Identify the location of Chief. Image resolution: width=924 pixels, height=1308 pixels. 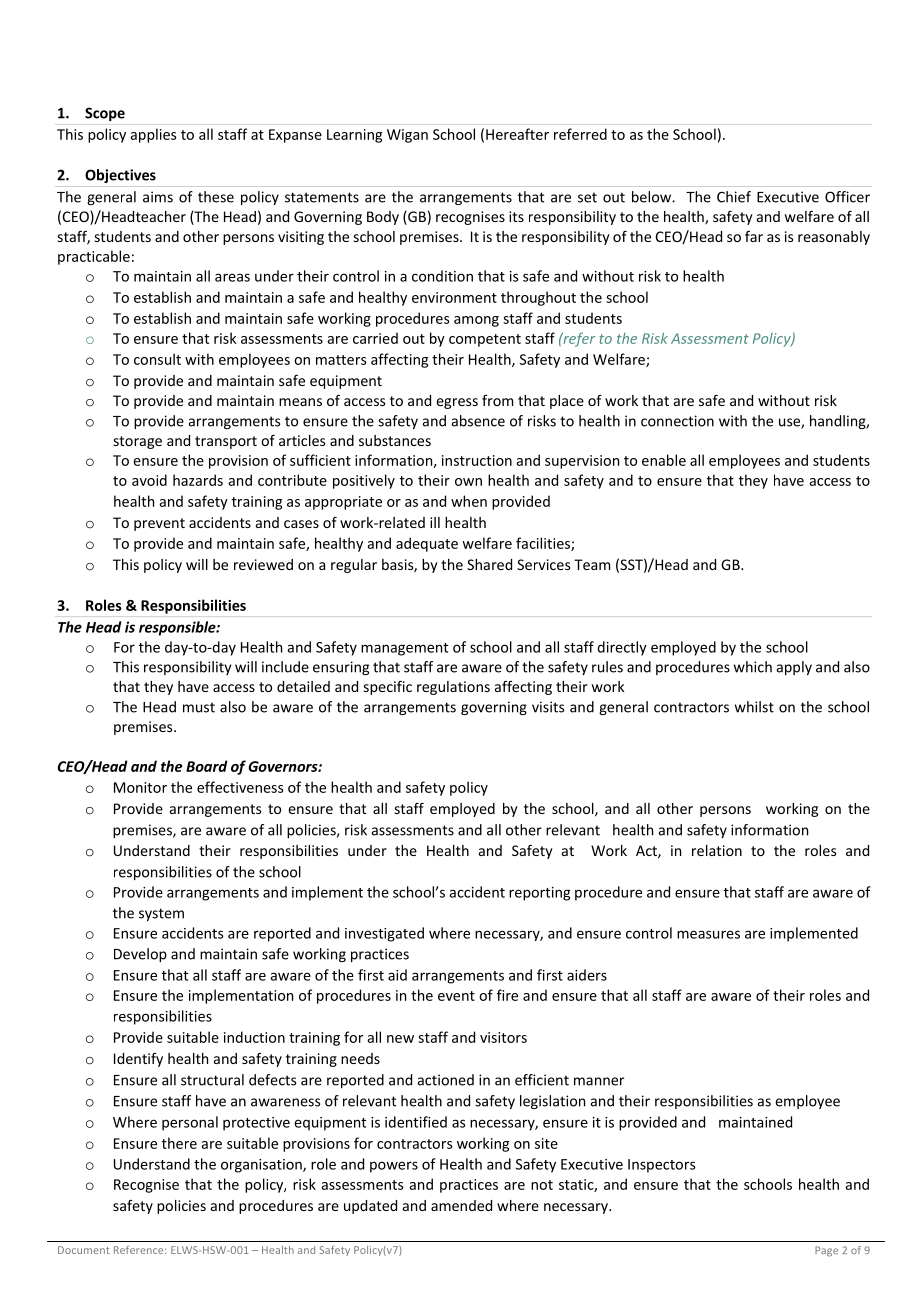
(734, 197).
